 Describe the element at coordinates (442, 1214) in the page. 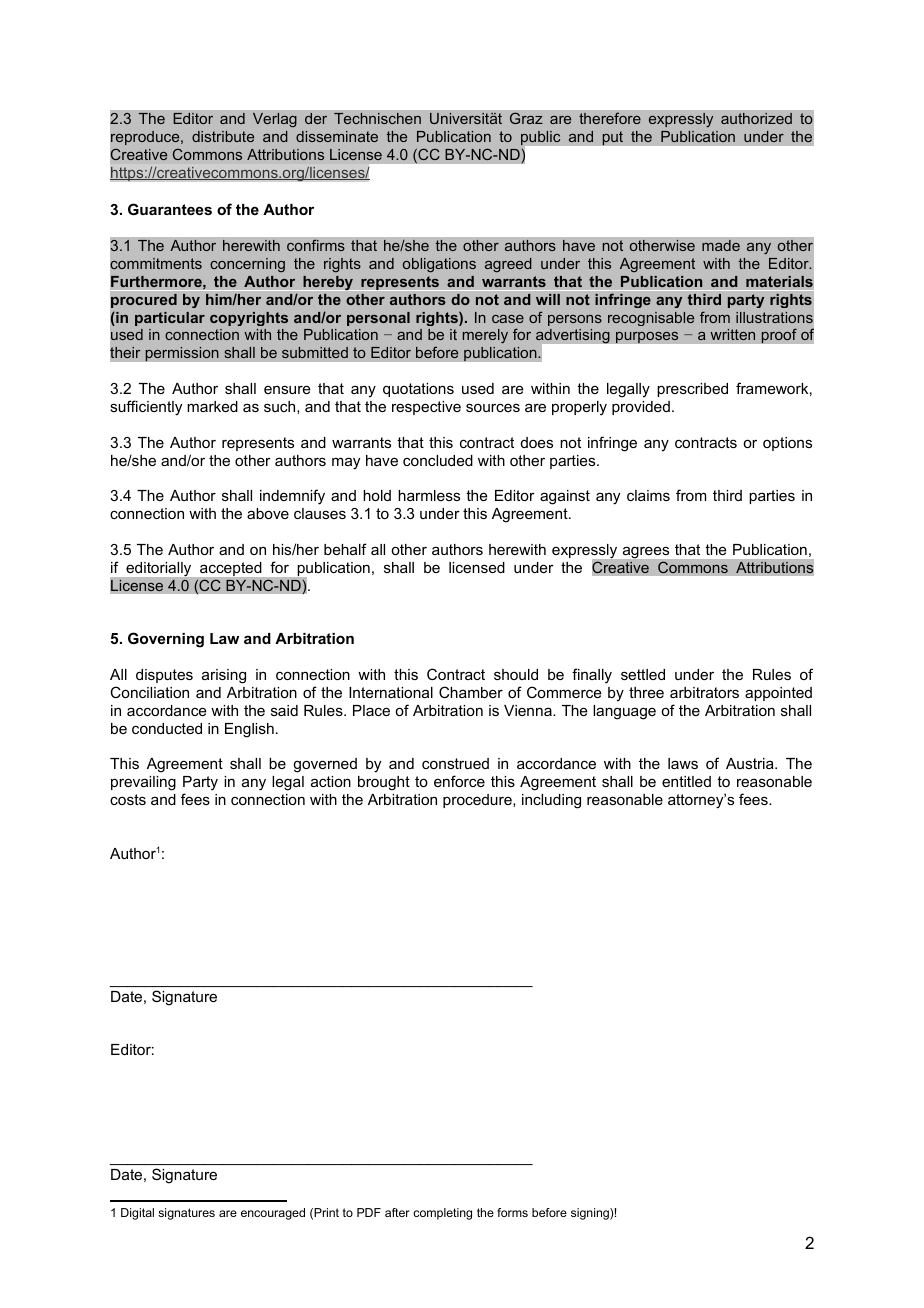

I see `completing` at that location.
